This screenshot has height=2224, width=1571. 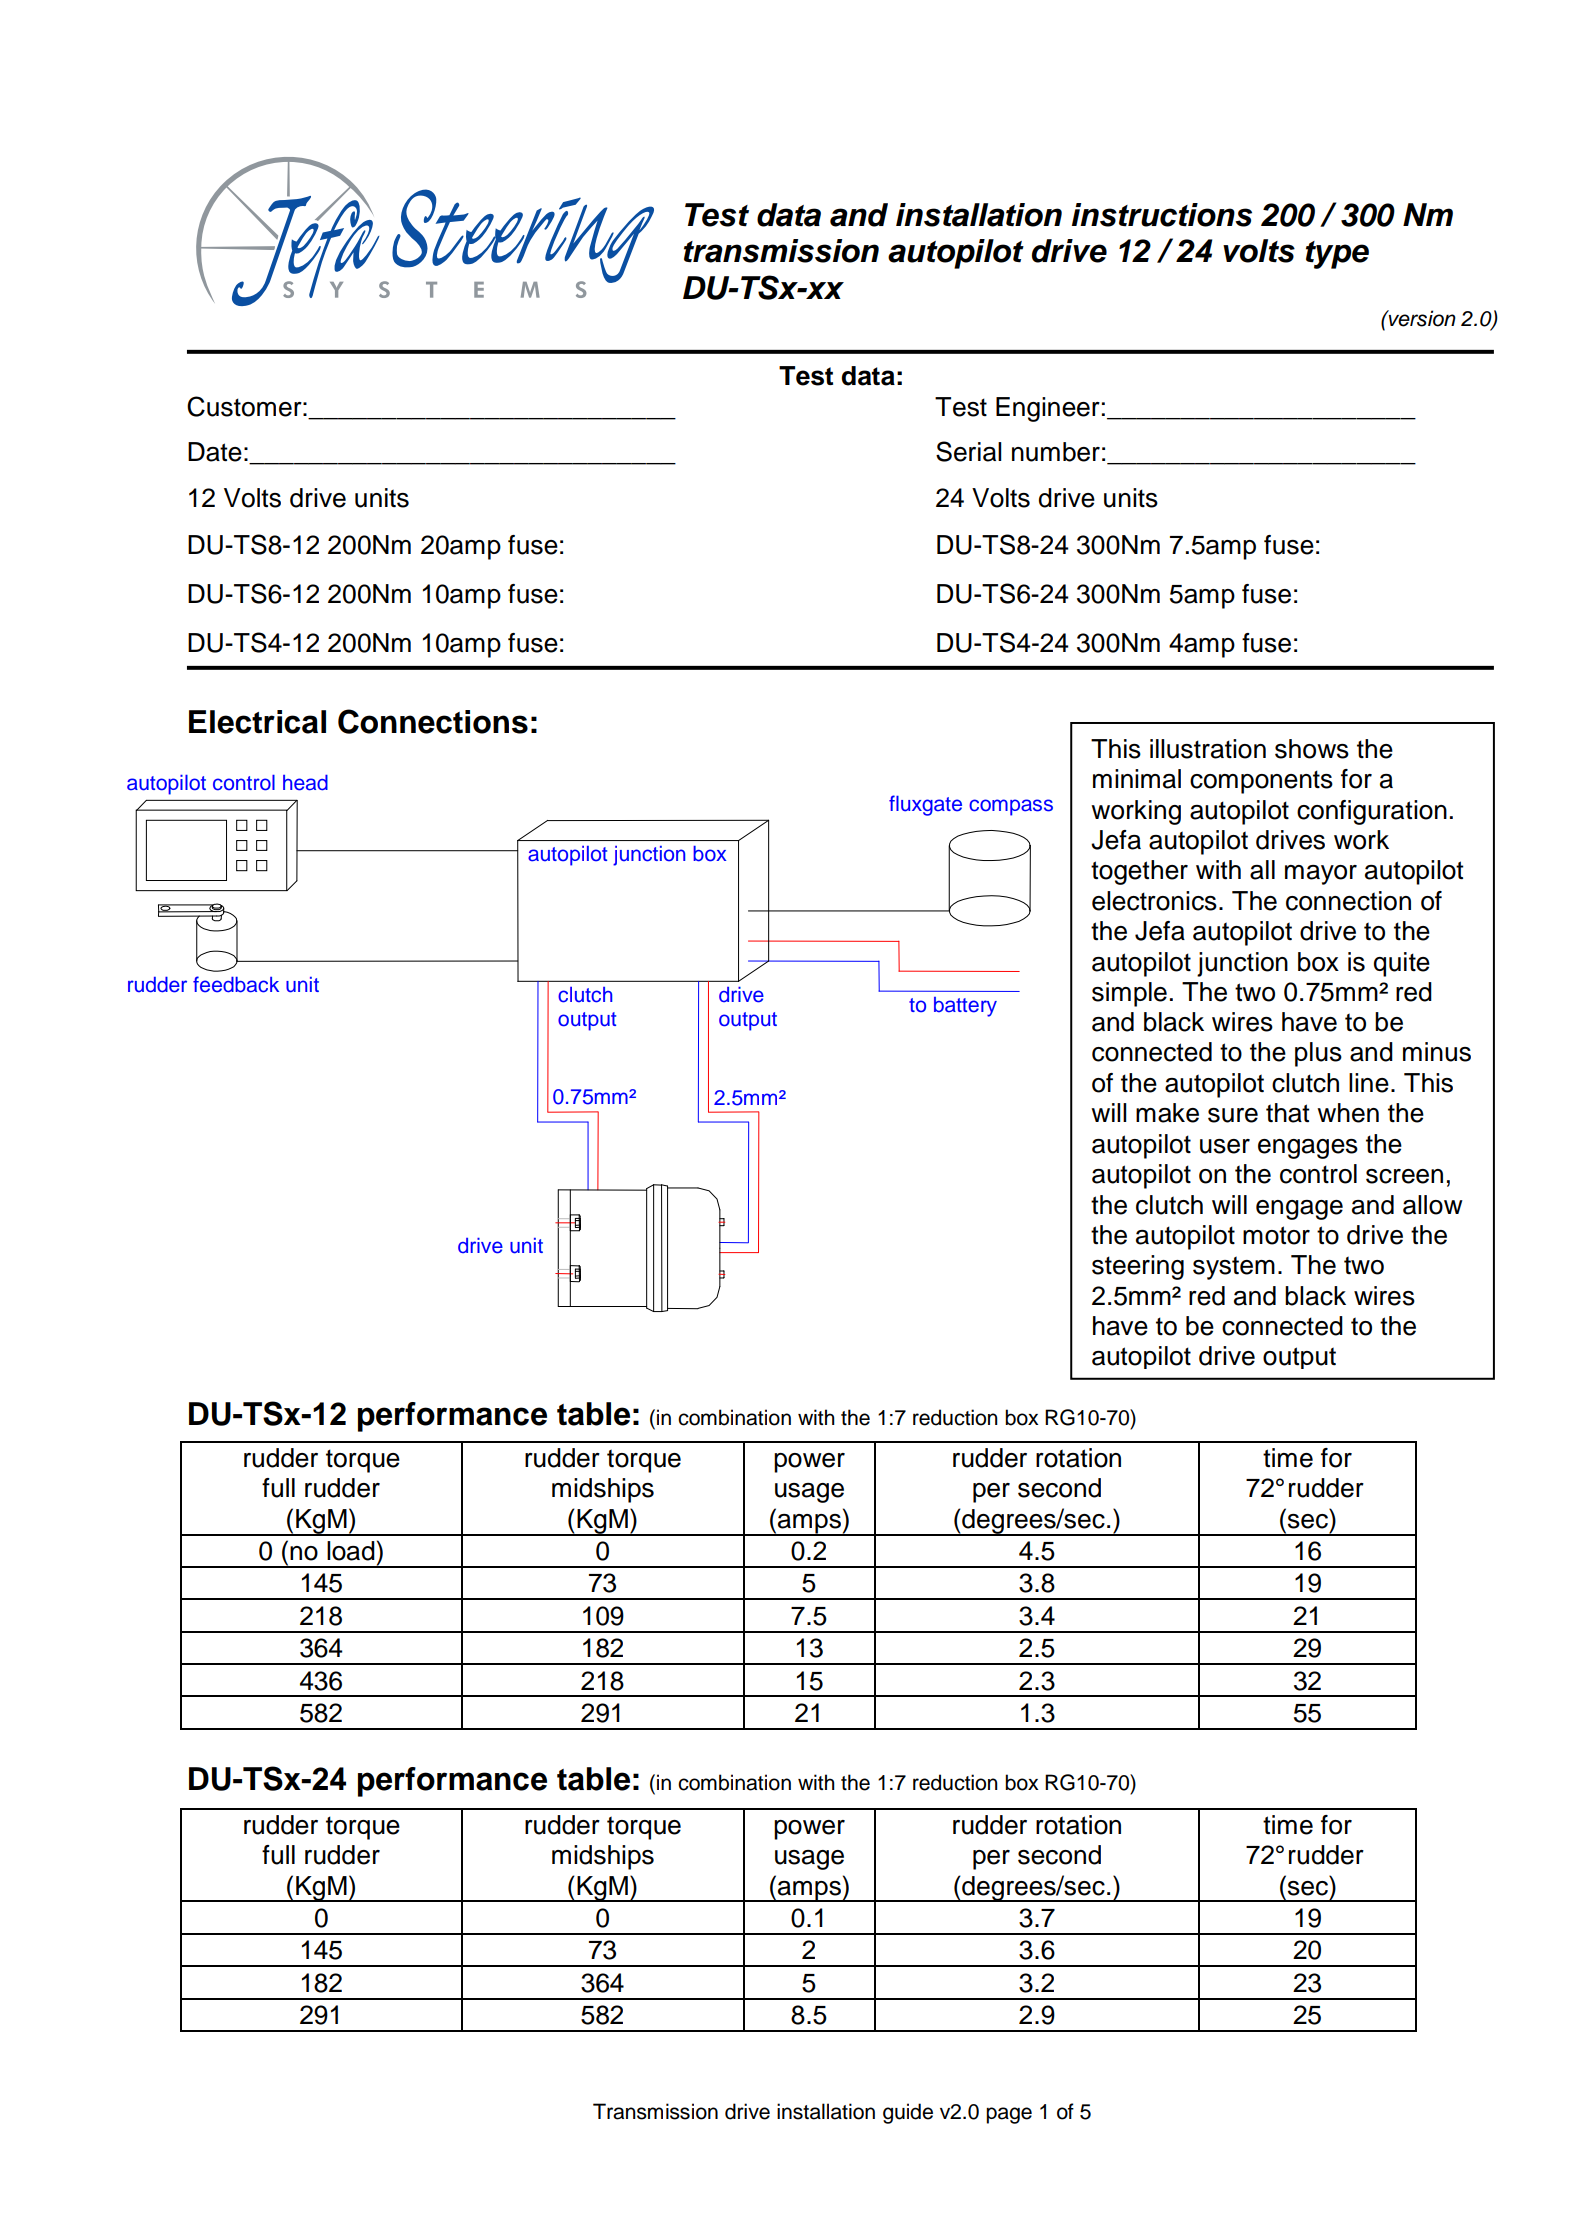 I want to click on page, so click(x=1009, y=2115).
